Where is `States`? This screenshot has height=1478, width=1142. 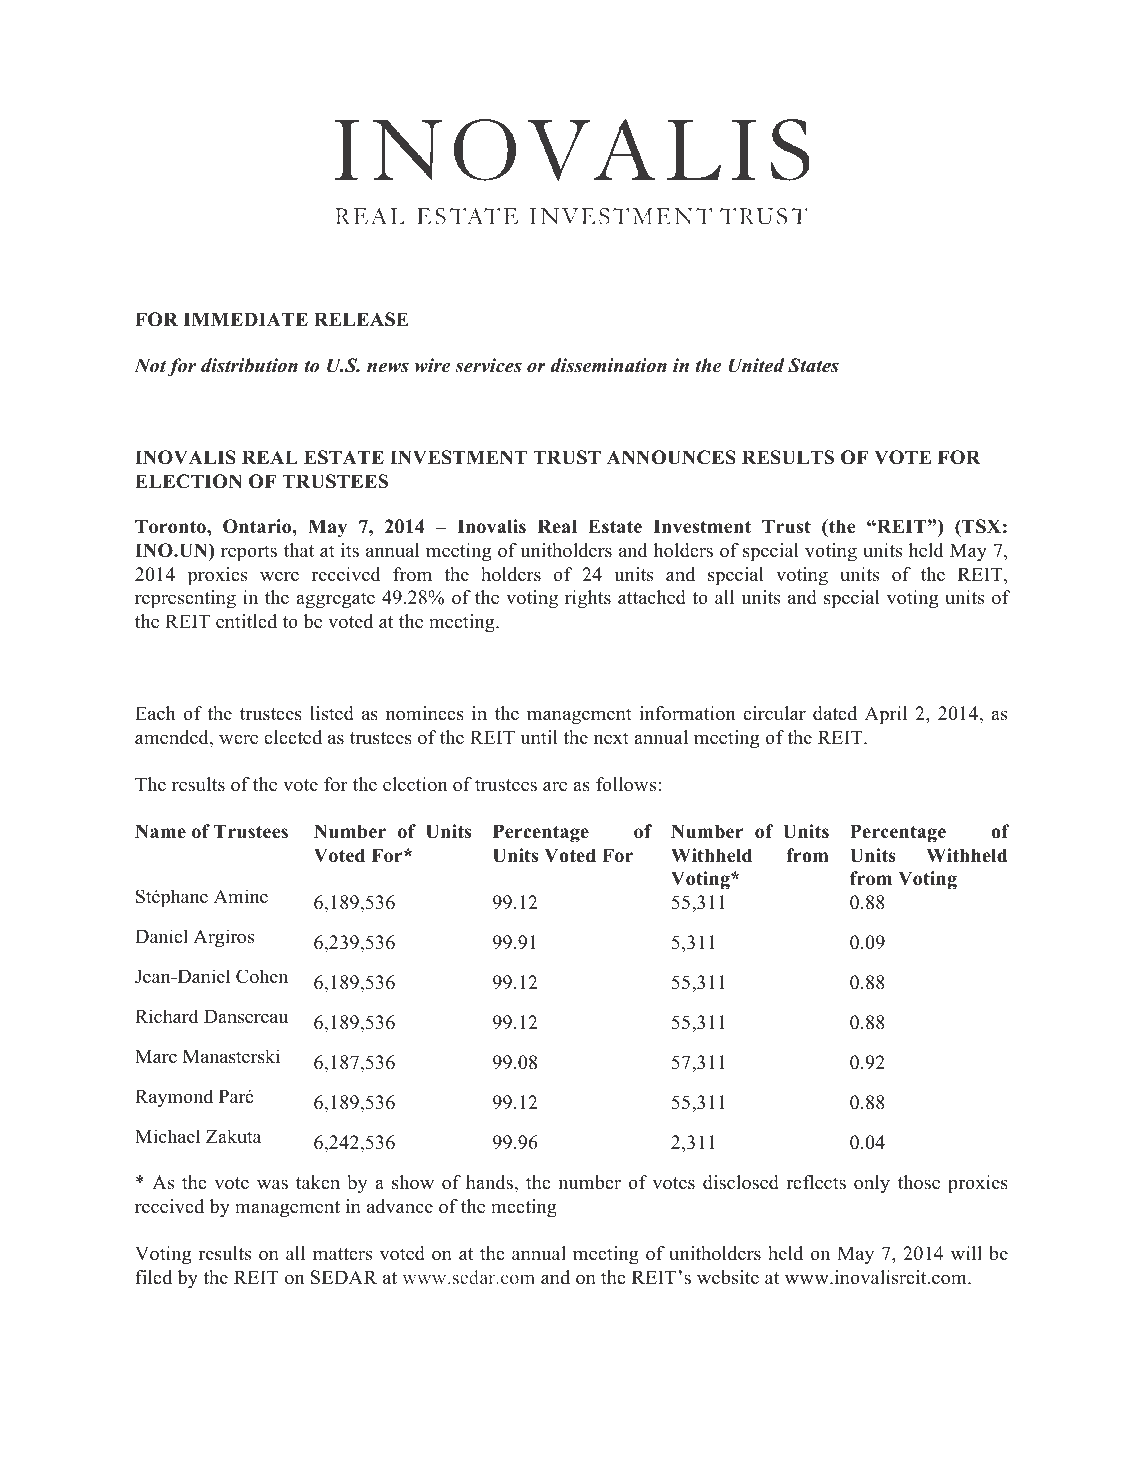
States is located at coordinates (813, 365).
